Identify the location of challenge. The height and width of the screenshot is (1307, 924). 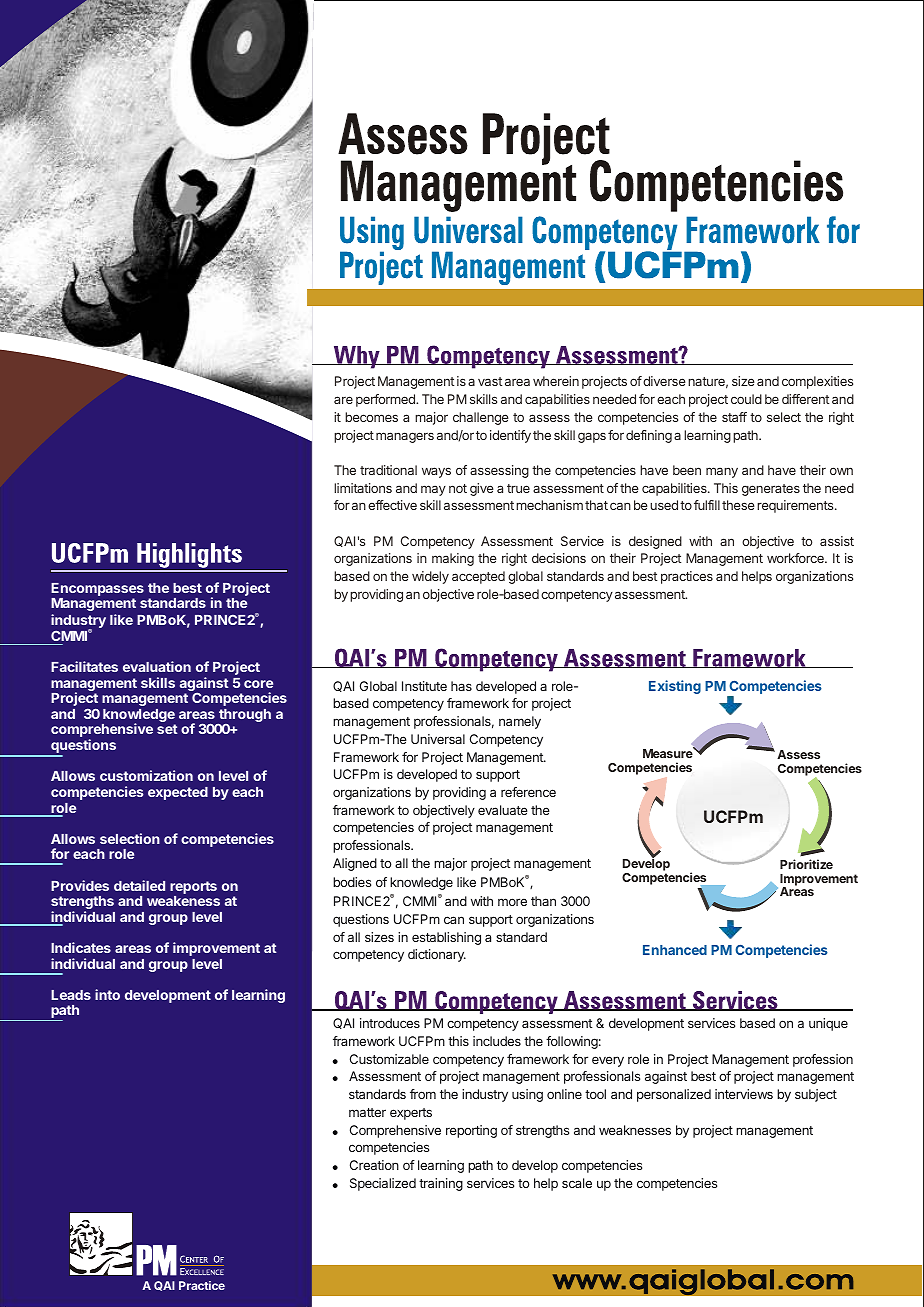
(481, 418).
